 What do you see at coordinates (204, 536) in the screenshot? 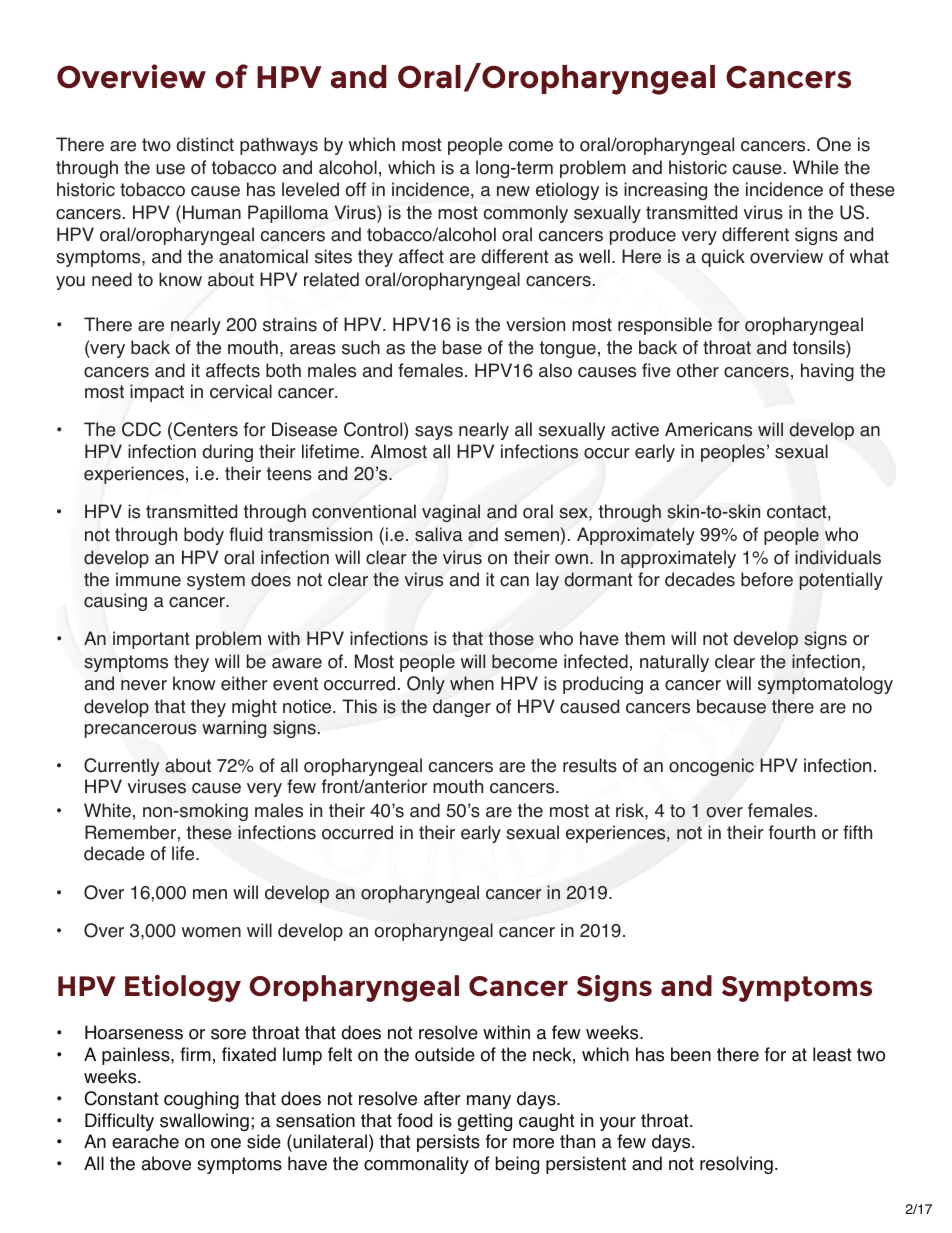
I see `body` at bounding box center [204, 536].
